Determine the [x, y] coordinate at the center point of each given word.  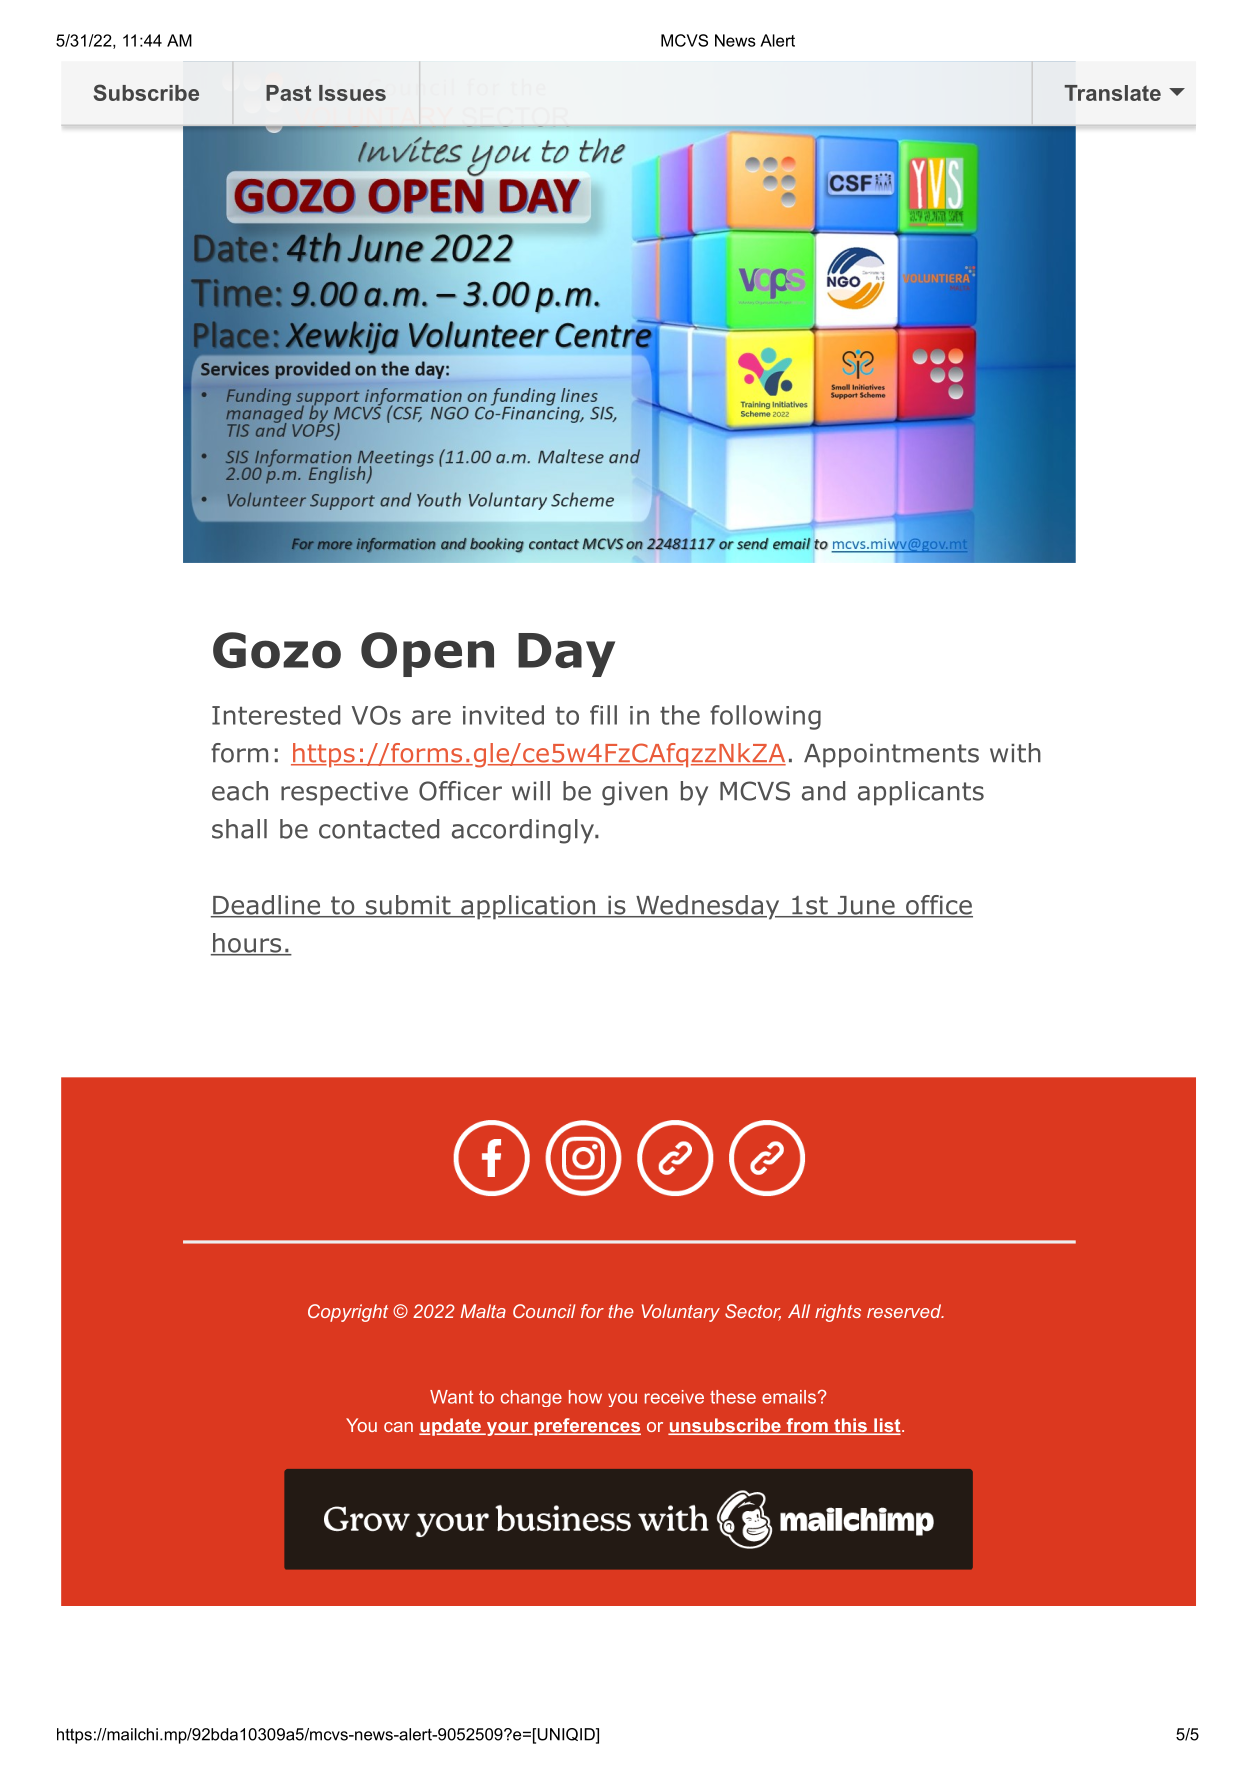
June [866, 906]
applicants [921, 793]
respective [344, 793]
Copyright [348, 1313]
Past [288, 93]
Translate [1112, 93]
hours [247, 944]
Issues [352, 93]
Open [427, 654]
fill [603, 715]
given [635, 793]
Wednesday [708, 907]
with [1015, 753]
